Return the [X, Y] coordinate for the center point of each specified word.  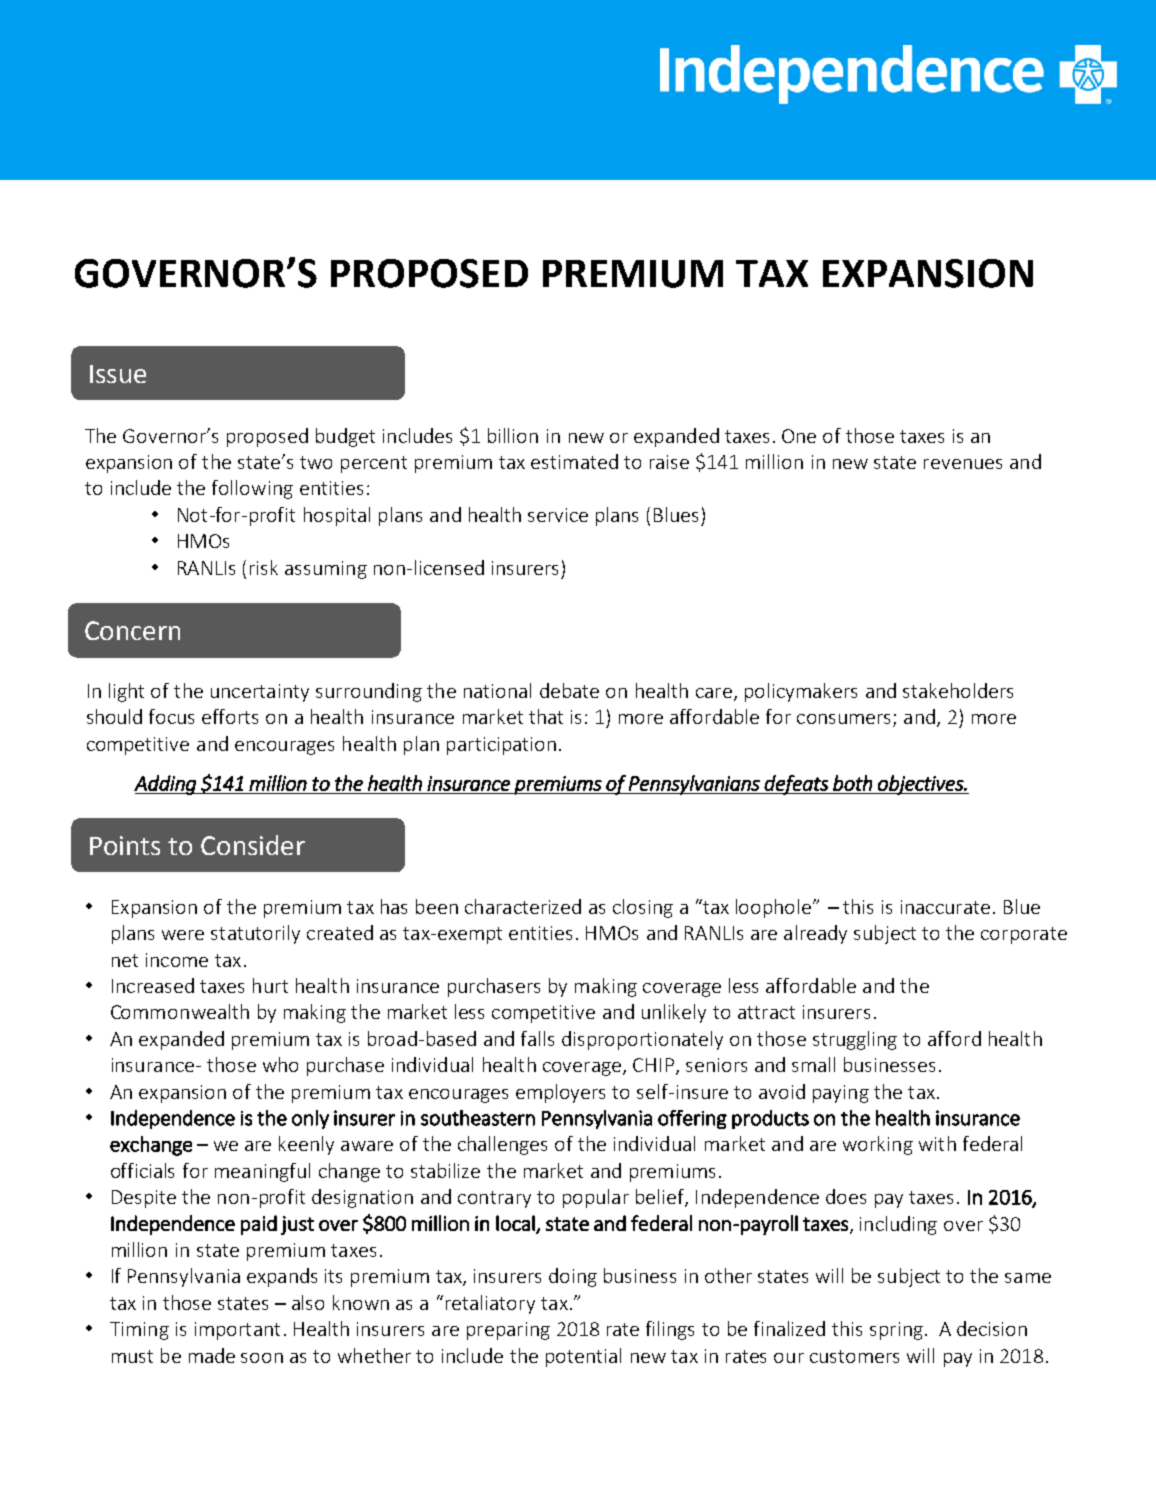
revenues [963, 464]
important [237, 1331]
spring [896, 1331]
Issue [118, 374]
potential [583, 1357]
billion [513, 435]
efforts [230, 716]
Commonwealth [180, 1011]
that [546, 716]
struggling [855, 1040]
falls [537, 1038]
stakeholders [958, 690]
